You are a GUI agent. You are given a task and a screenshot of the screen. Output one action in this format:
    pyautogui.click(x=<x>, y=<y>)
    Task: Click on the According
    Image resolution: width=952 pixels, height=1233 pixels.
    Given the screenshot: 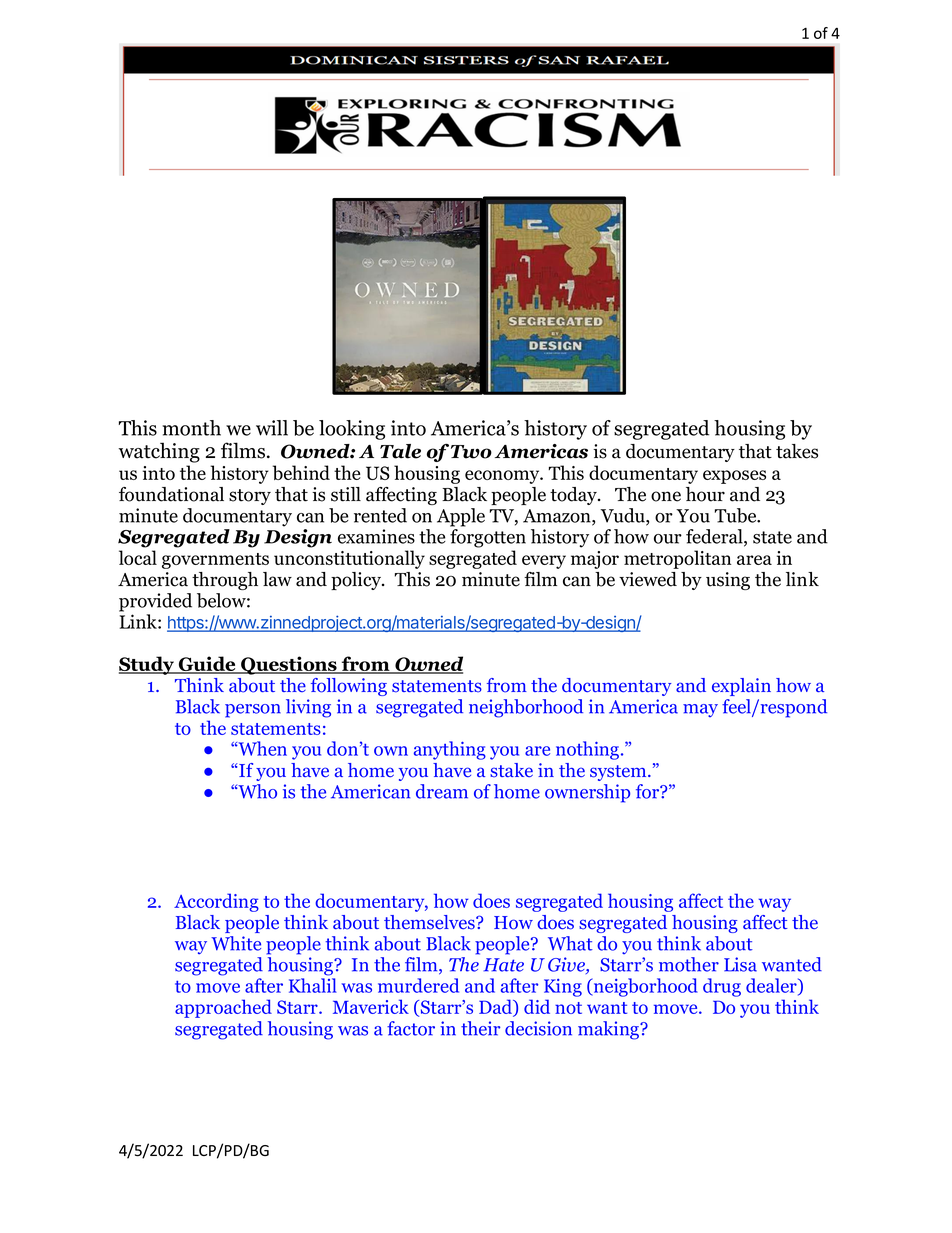 What is the action you would take?
    pyautogui.click(x=216, y=902)
